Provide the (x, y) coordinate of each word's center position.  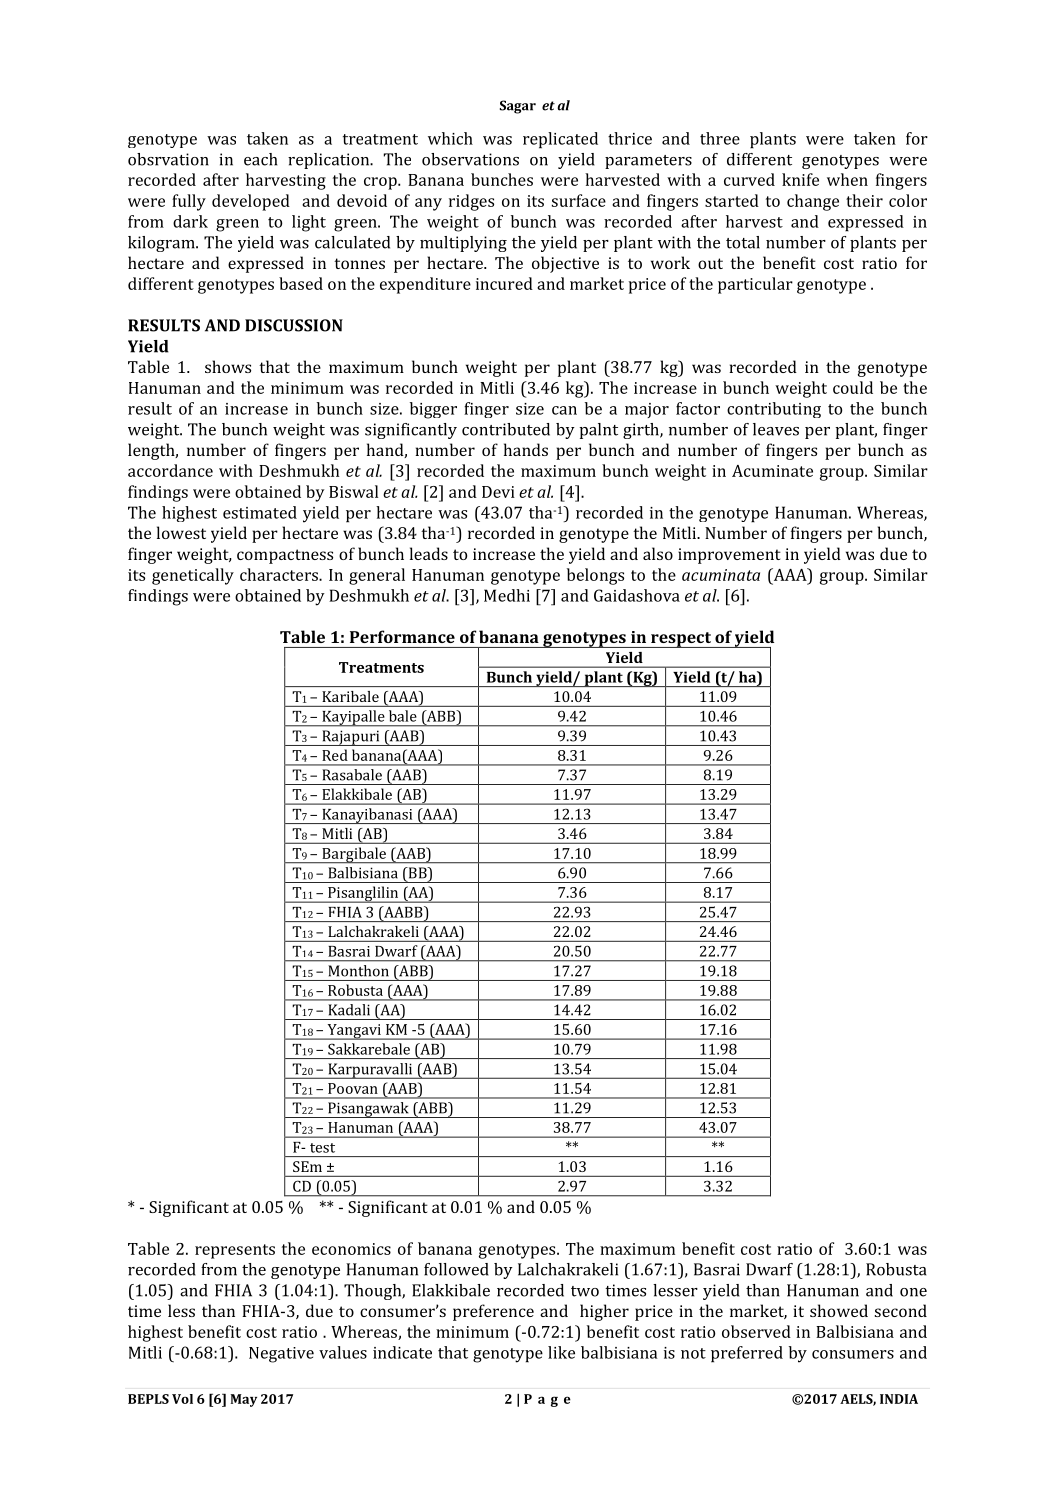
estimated (260, 512)
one (913, 1292)
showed (839, 1310)
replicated (560, 140)
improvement (729, 556)
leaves (776, 429)
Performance (402, 636)
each (260, 159)
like (561, 1352)
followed (456, 1269)
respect (681, 640)
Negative (281, 1355)
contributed (506, 429)
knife (800, 179)
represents (235, 1251)
